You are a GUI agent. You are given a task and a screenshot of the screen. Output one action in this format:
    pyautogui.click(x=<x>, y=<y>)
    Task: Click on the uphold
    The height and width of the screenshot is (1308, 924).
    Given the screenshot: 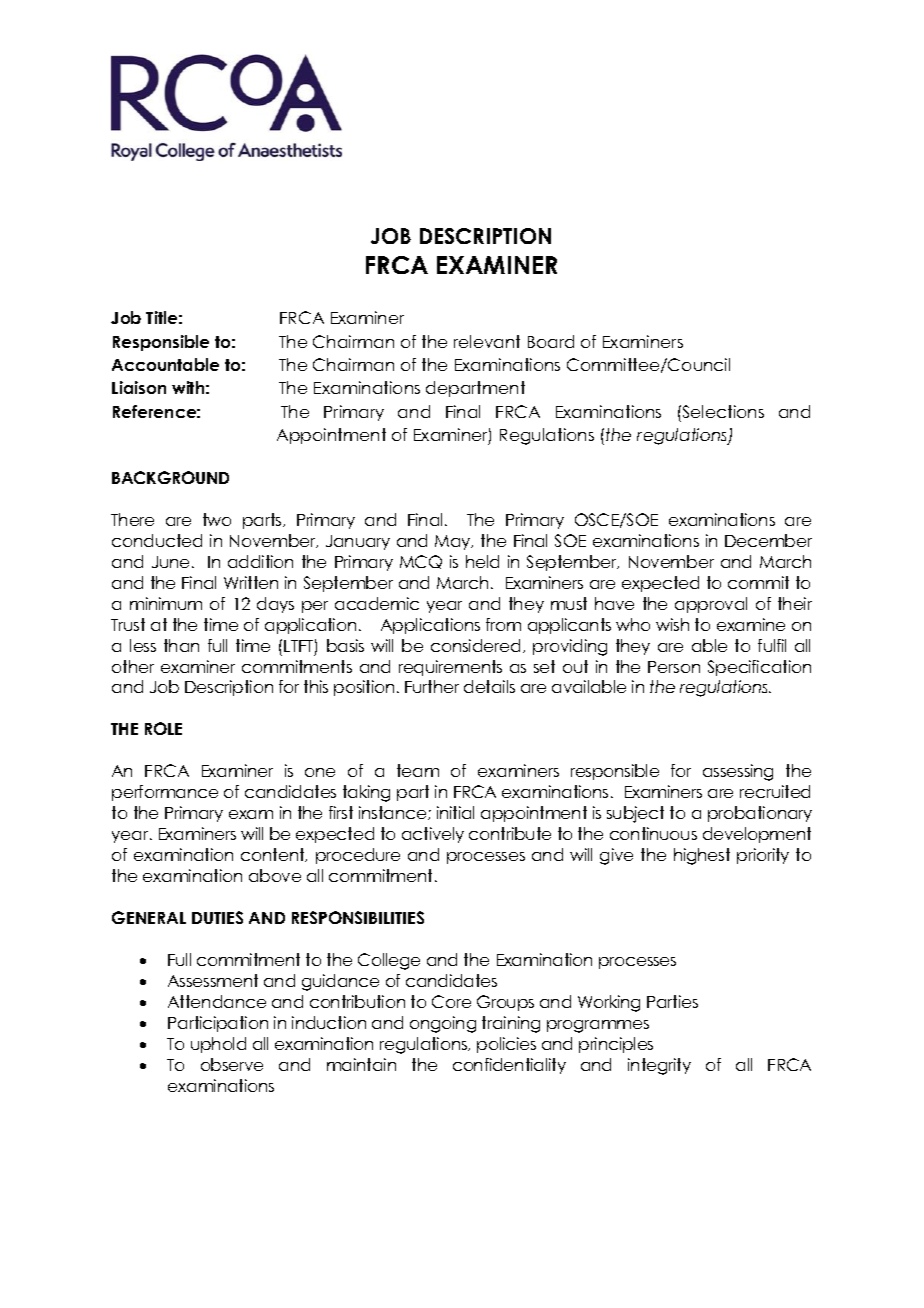 What is the action you would take?
    pyautogui.click(x=218, y=1045)
